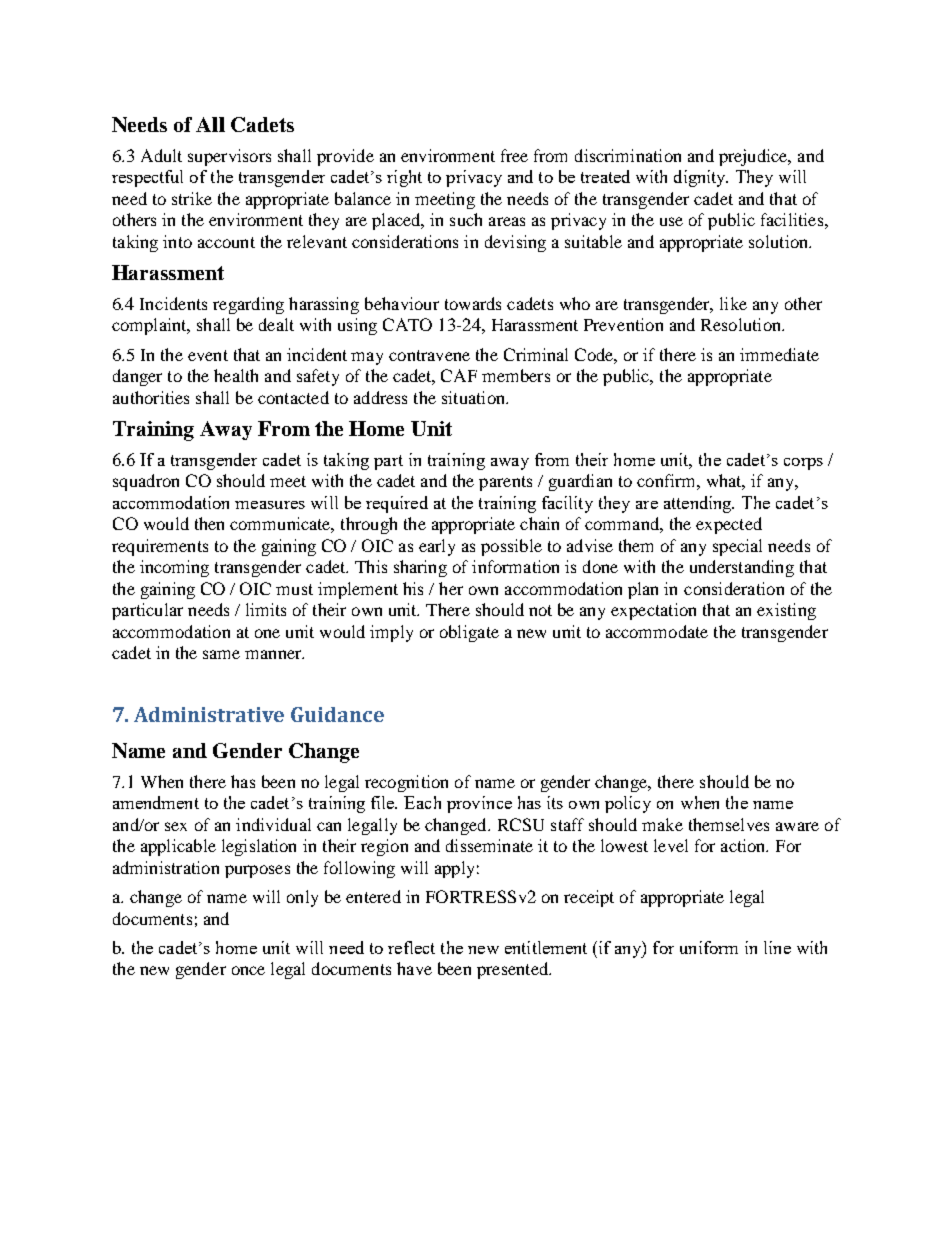  I want to click on incoming, so click(174, 568).
